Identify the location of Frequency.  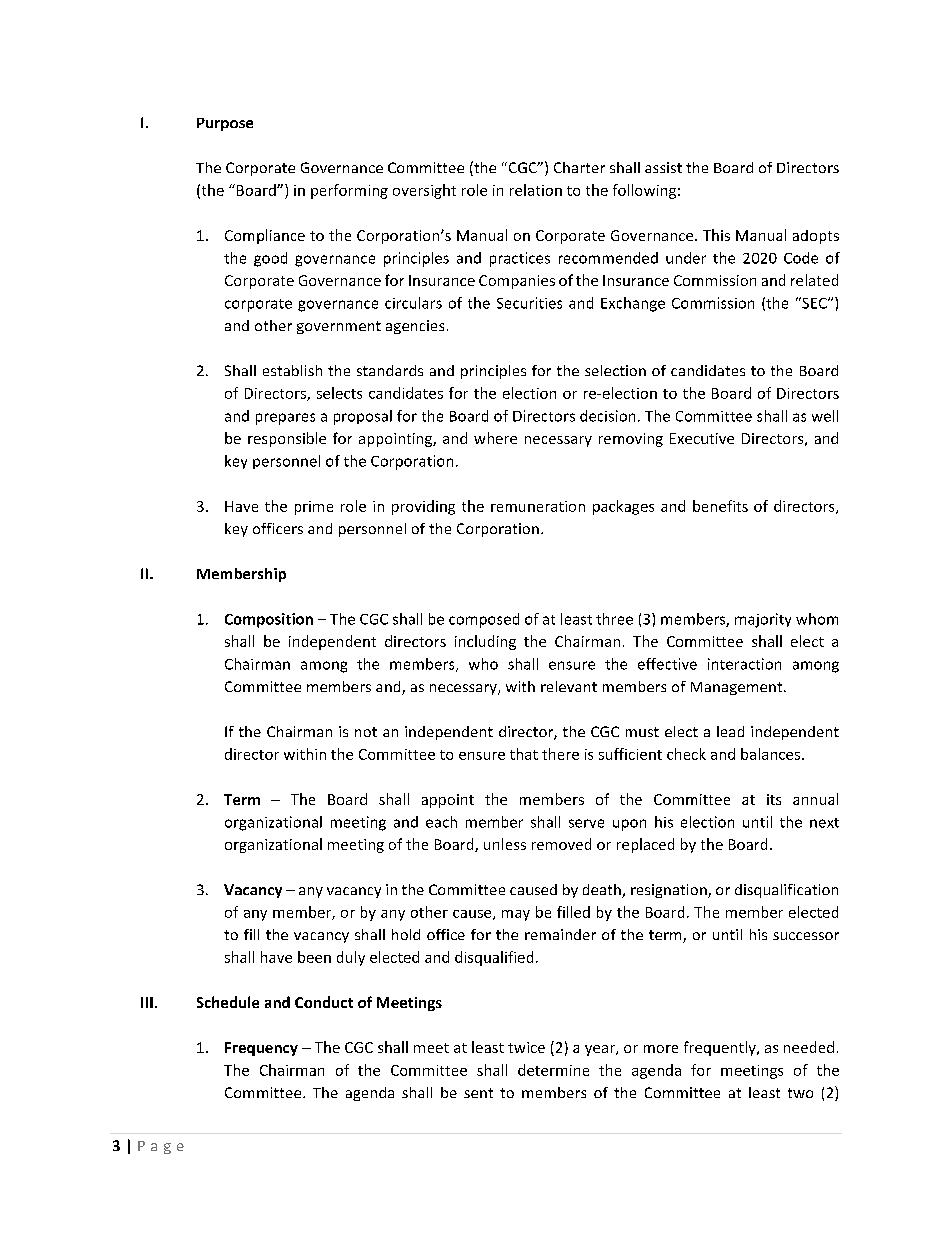
(261, 1049).
